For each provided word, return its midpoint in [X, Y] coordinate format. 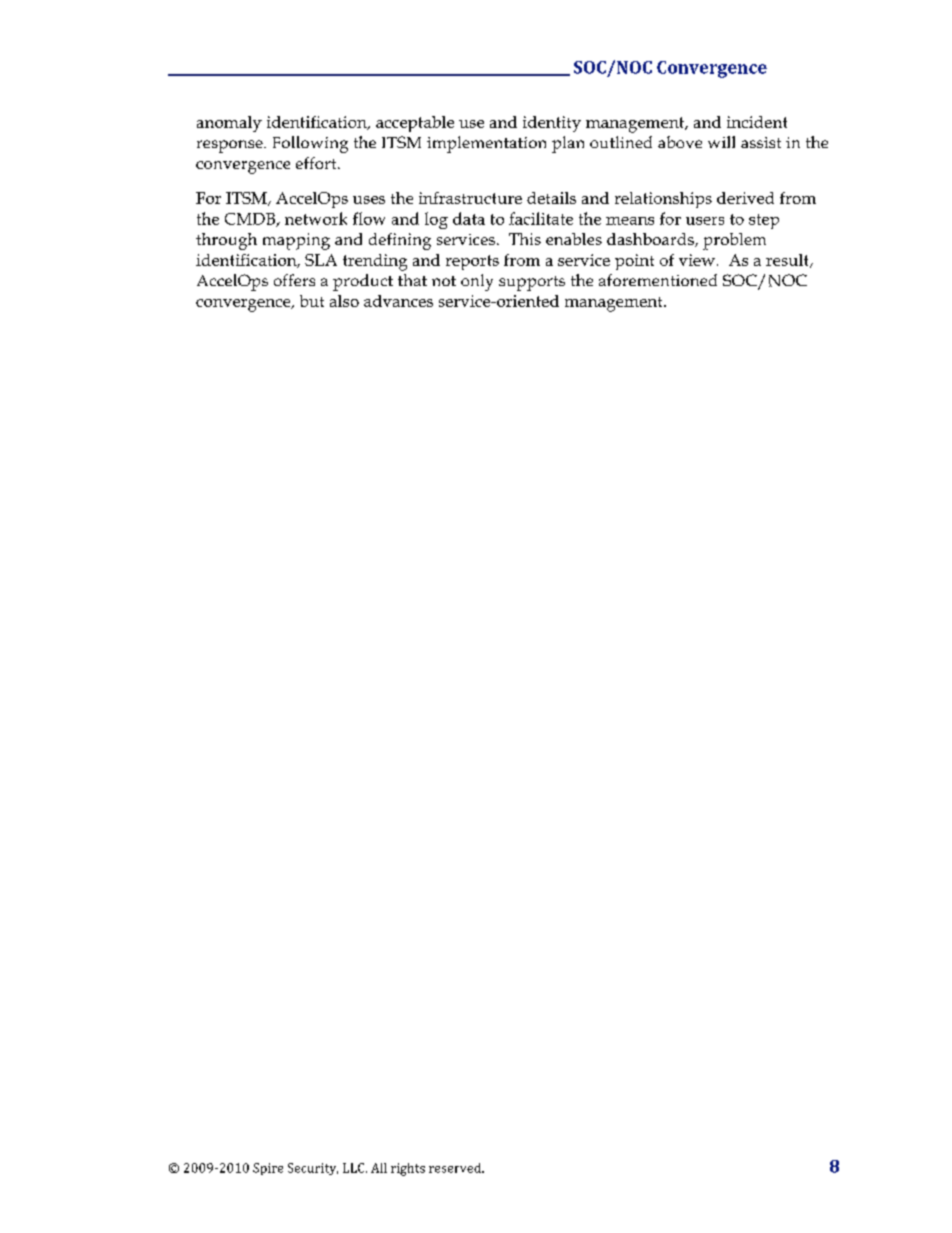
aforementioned [658, 280]
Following [310, 144]
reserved [456, 1168]
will [721, 142]
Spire [268, 1169]
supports [532, 283]
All [379, 1168]
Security [313, 1169]
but [312, 301]
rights [408, 1169]
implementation [486, 144]
